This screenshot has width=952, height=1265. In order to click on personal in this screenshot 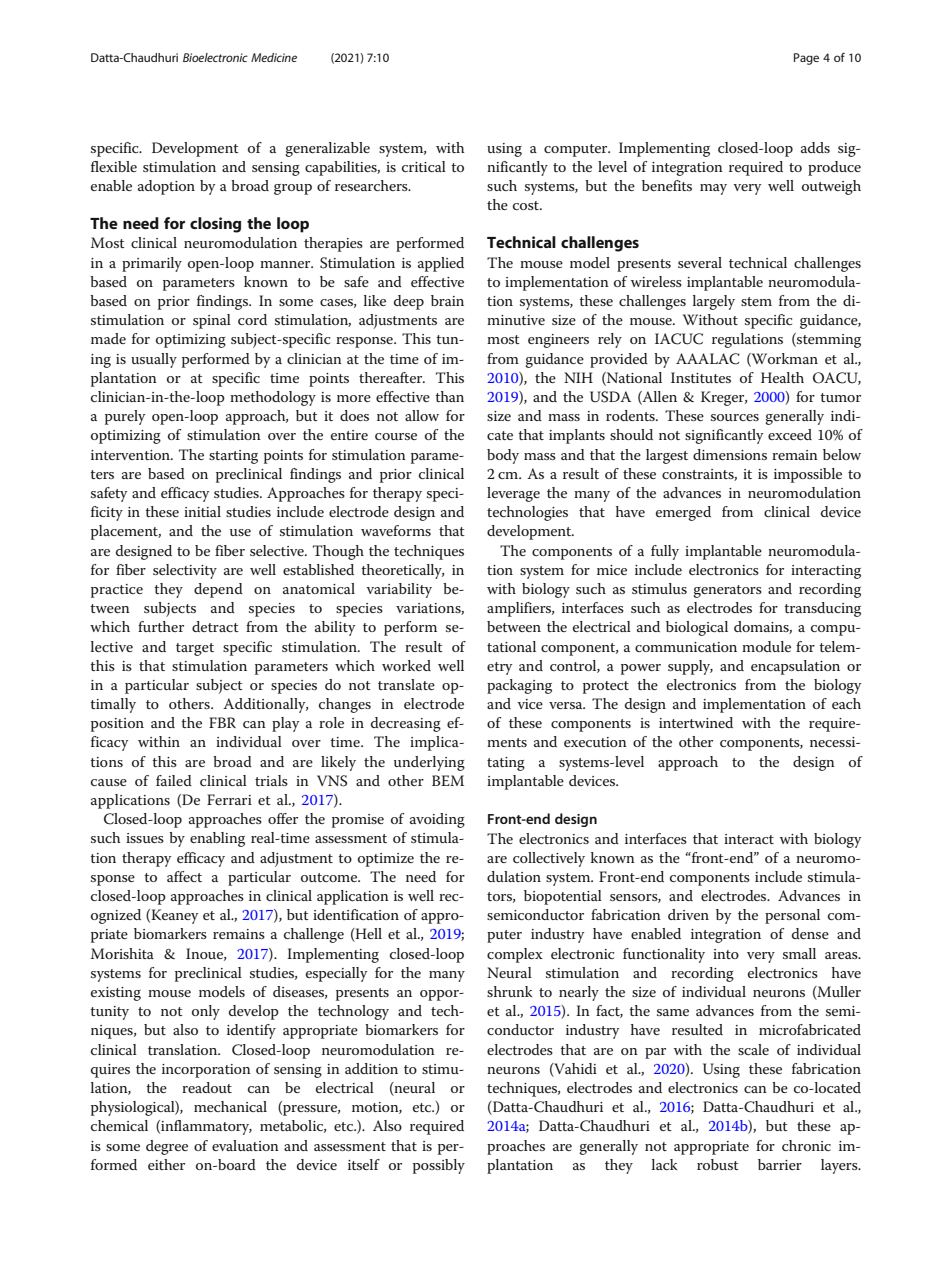, I will do `click(792, 916)`.
